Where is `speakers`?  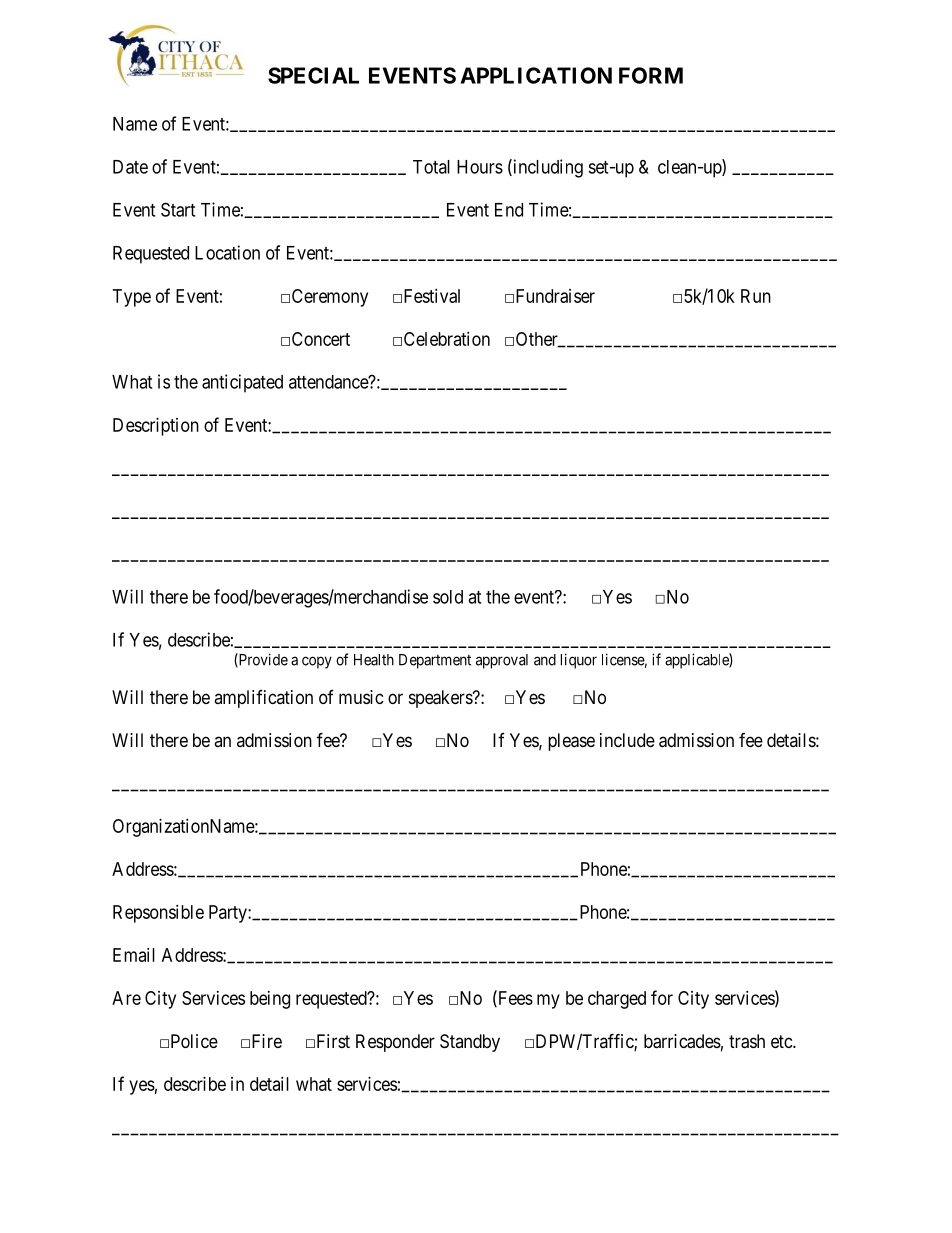 speakers is located at coordinates (441, 699).
